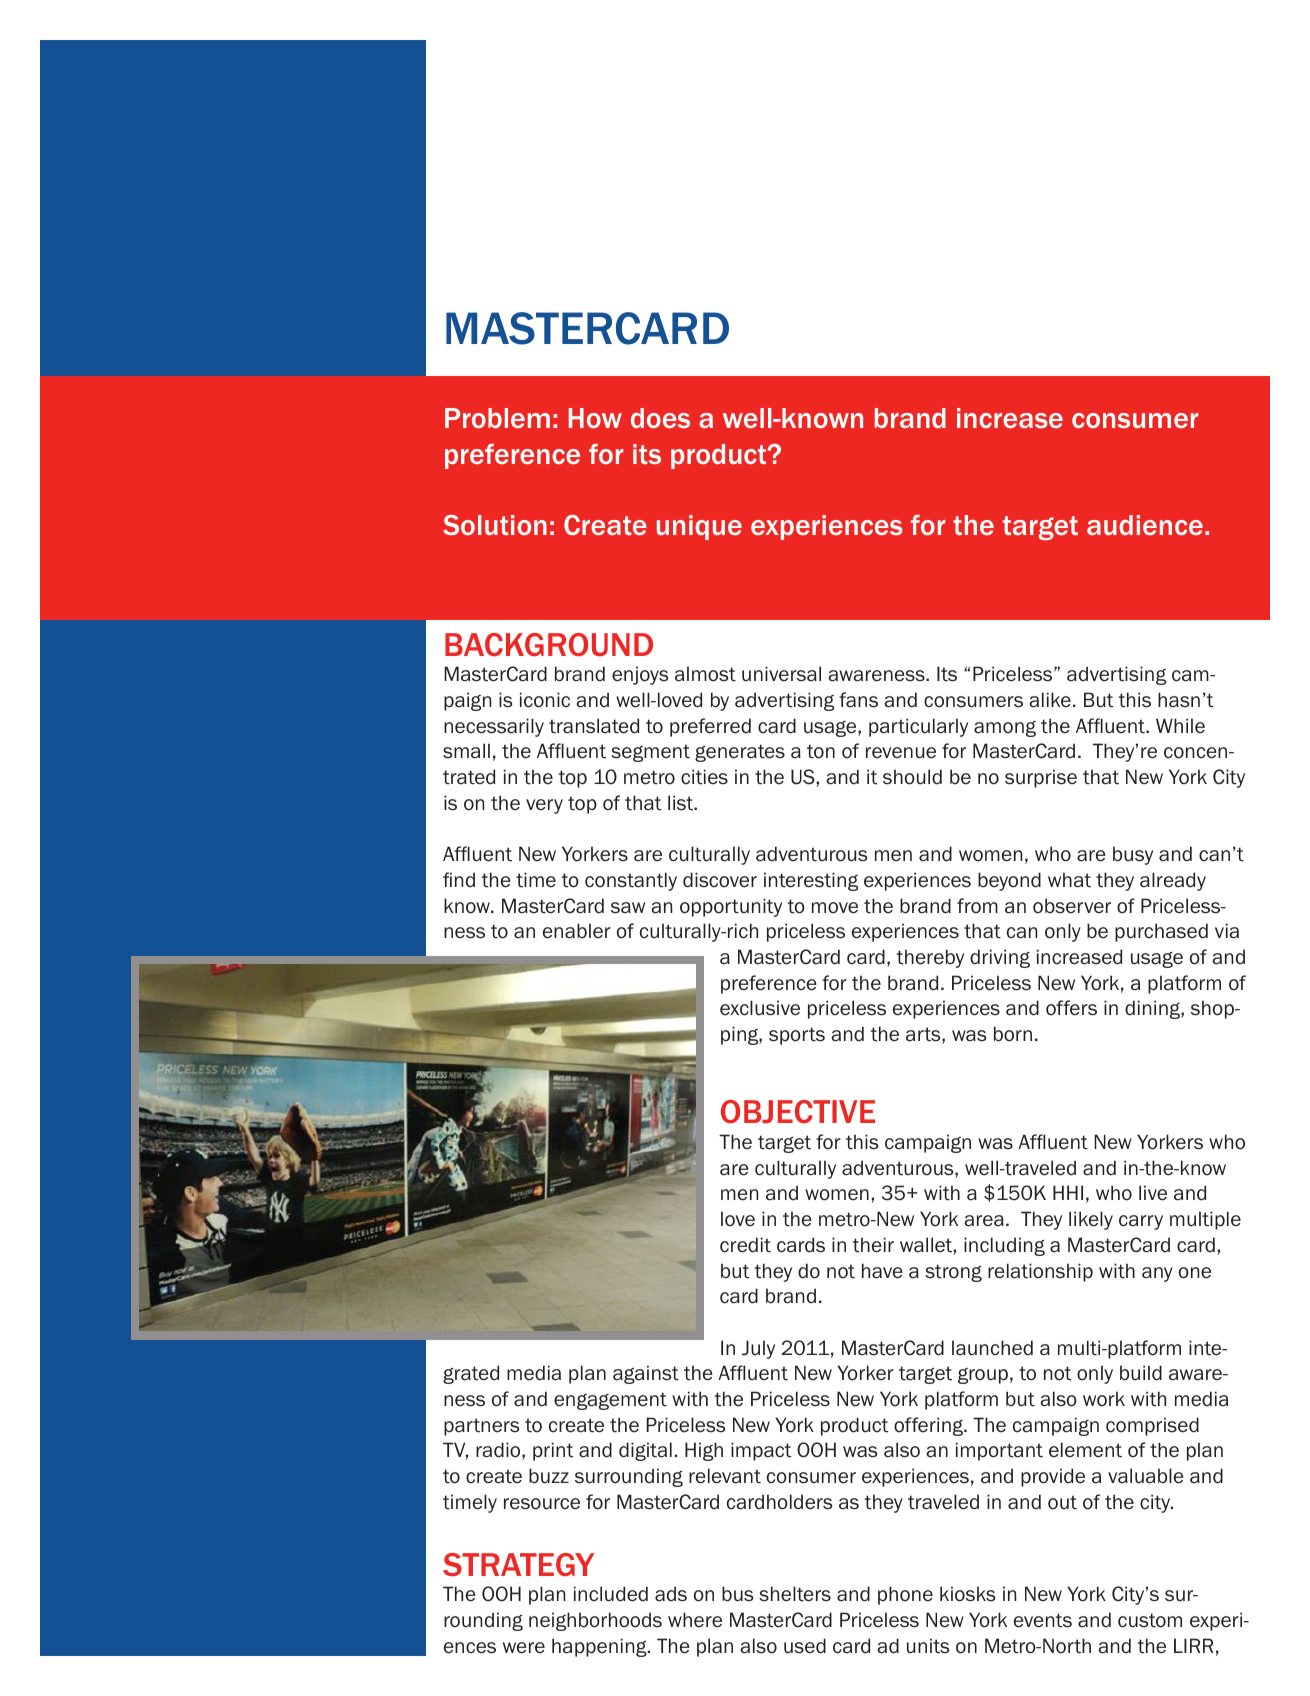  What do you see at coordinates (595, 418) in the page?
I see `How` at bounding box center [595, 418].
